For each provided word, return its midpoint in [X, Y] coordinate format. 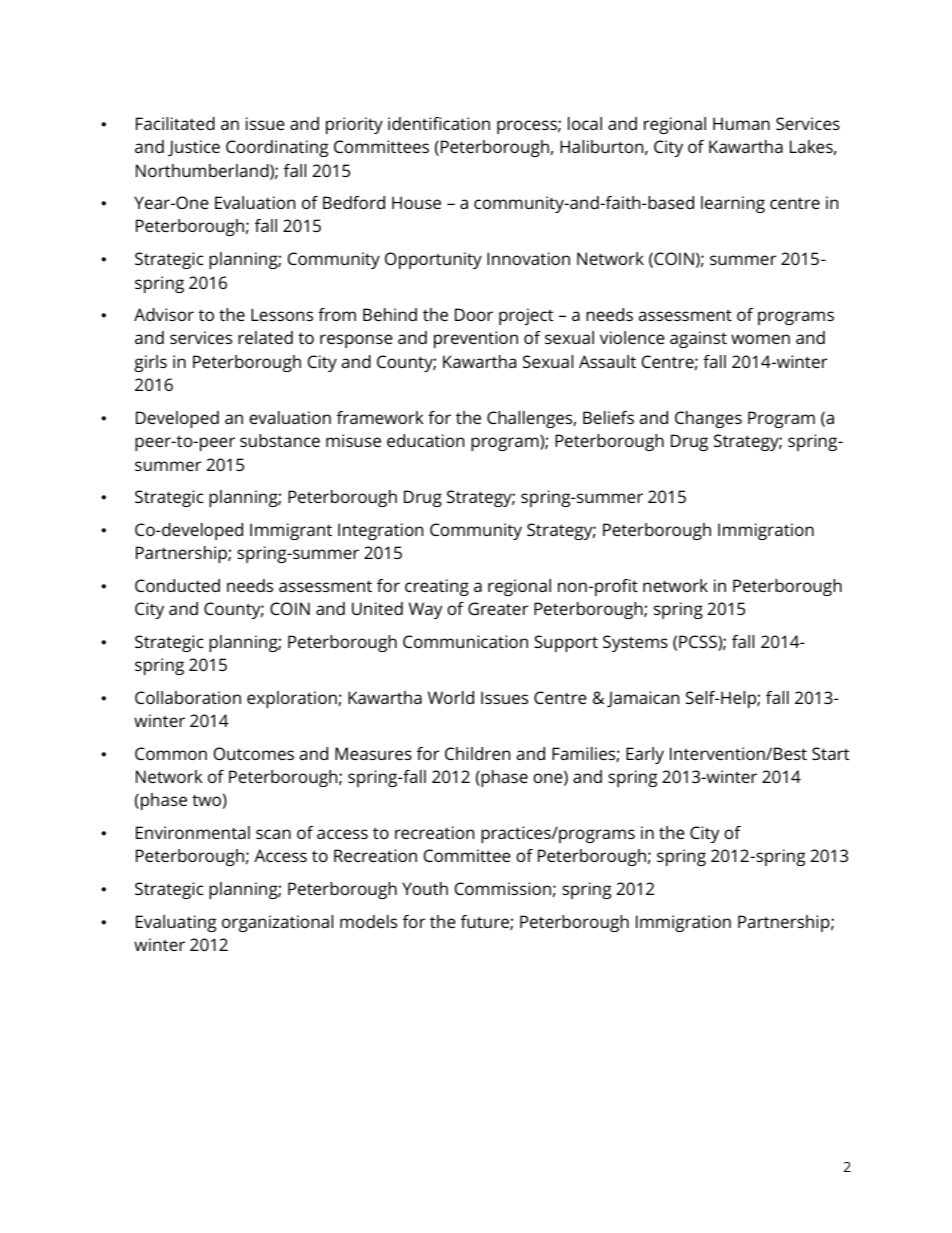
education [425, 440]
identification [439, 123]
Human [741, 123]
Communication [465, 641]
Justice [194, 148]
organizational [277, 923]
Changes [708, 419]
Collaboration [188, 697]
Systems [635, 643]
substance [280, 440]
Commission [503, 888]
